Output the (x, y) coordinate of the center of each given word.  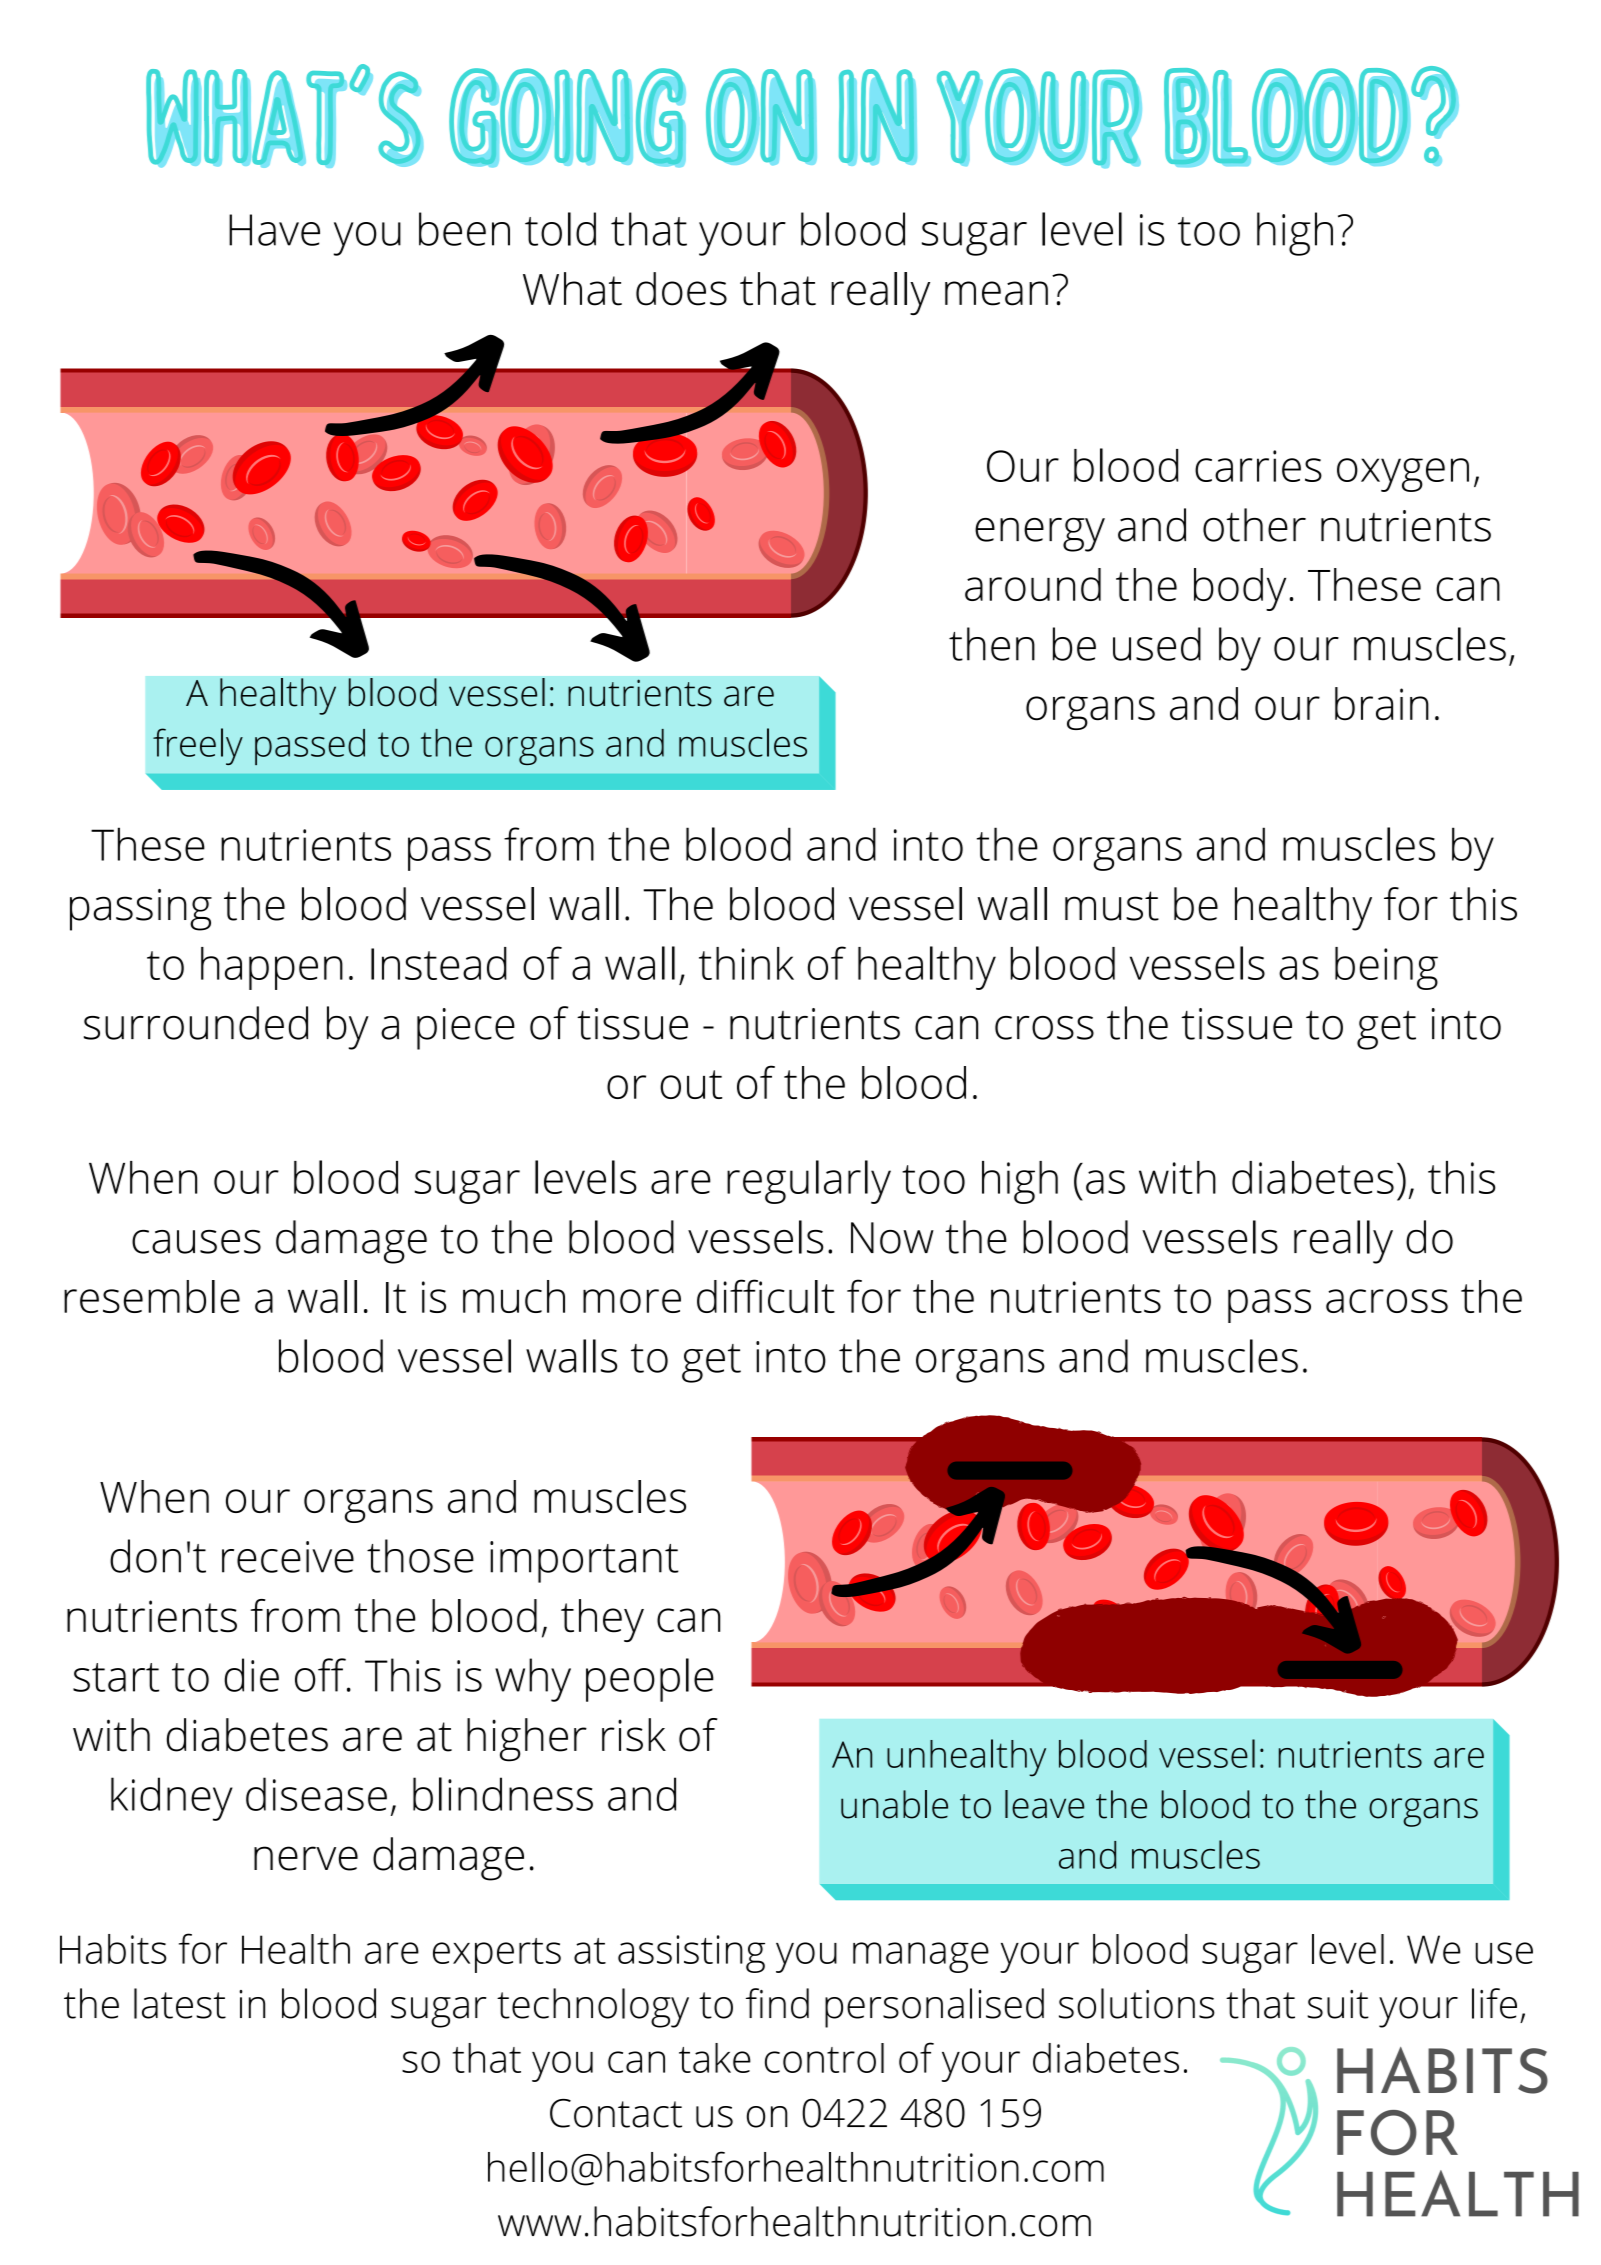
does (681, 289)
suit (1338, 2004)
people (650, 1680)
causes (196, 1242)
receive (288, 1557)
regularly (809, 1182)
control (824, 2058)
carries (1258, 466)
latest (180, 2003)
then (992, 644)
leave (1044, 1804)
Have (274, 230)
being (1386, 968)
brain (1382, 704)
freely (198, 746)
